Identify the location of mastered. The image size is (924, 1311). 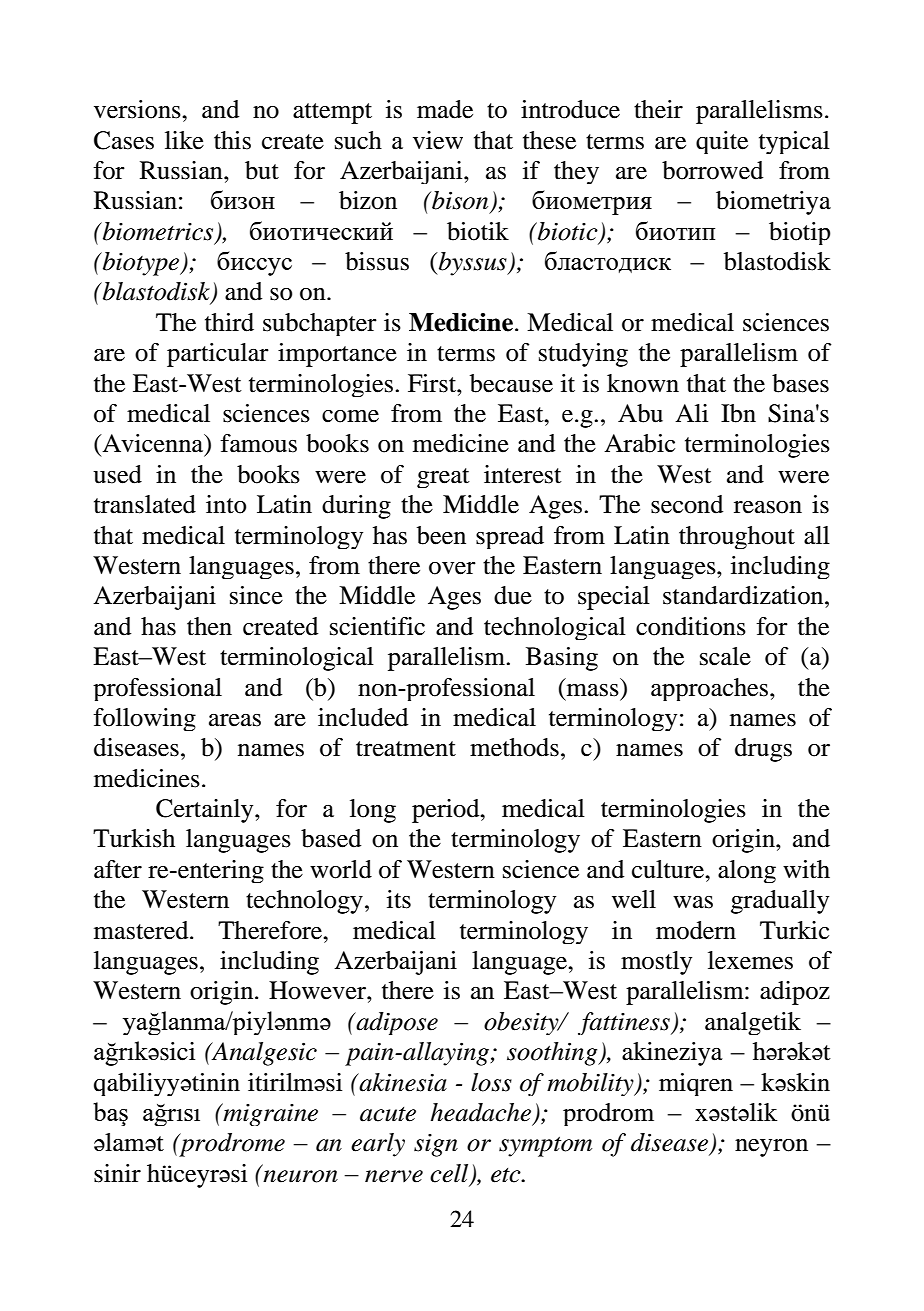
(142, 930).
